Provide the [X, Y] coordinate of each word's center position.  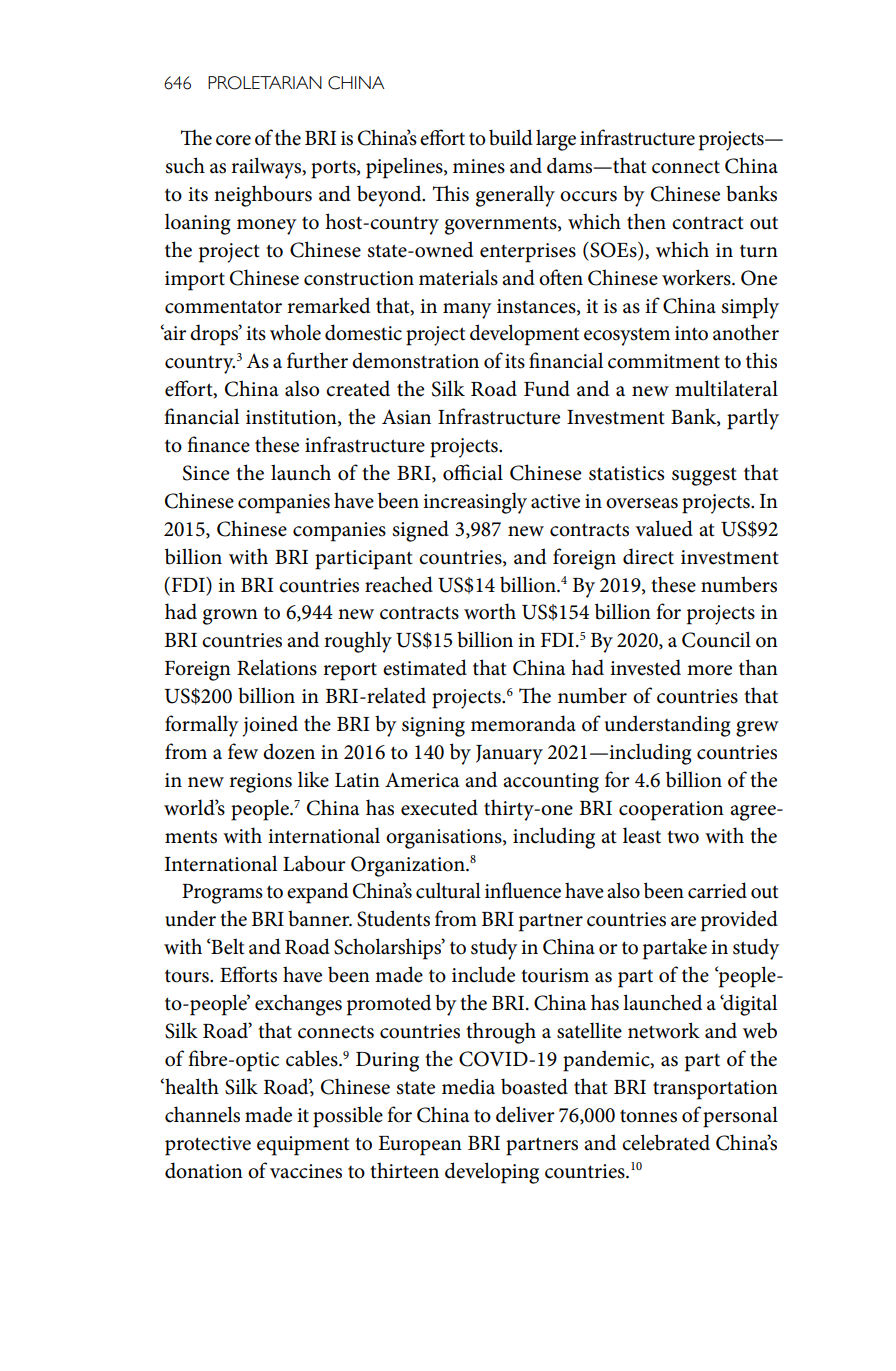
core [233, 140]
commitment [664, 361]
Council [716, 639]
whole [295, 332]
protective [208, 1146]
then [646, 221]
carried [717, 890]
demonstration [415, 360]
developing [492, 1173]
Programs [222, 894]
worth [490, 611]
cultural [448, 890]
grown [230, 617]
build [511, 137]
